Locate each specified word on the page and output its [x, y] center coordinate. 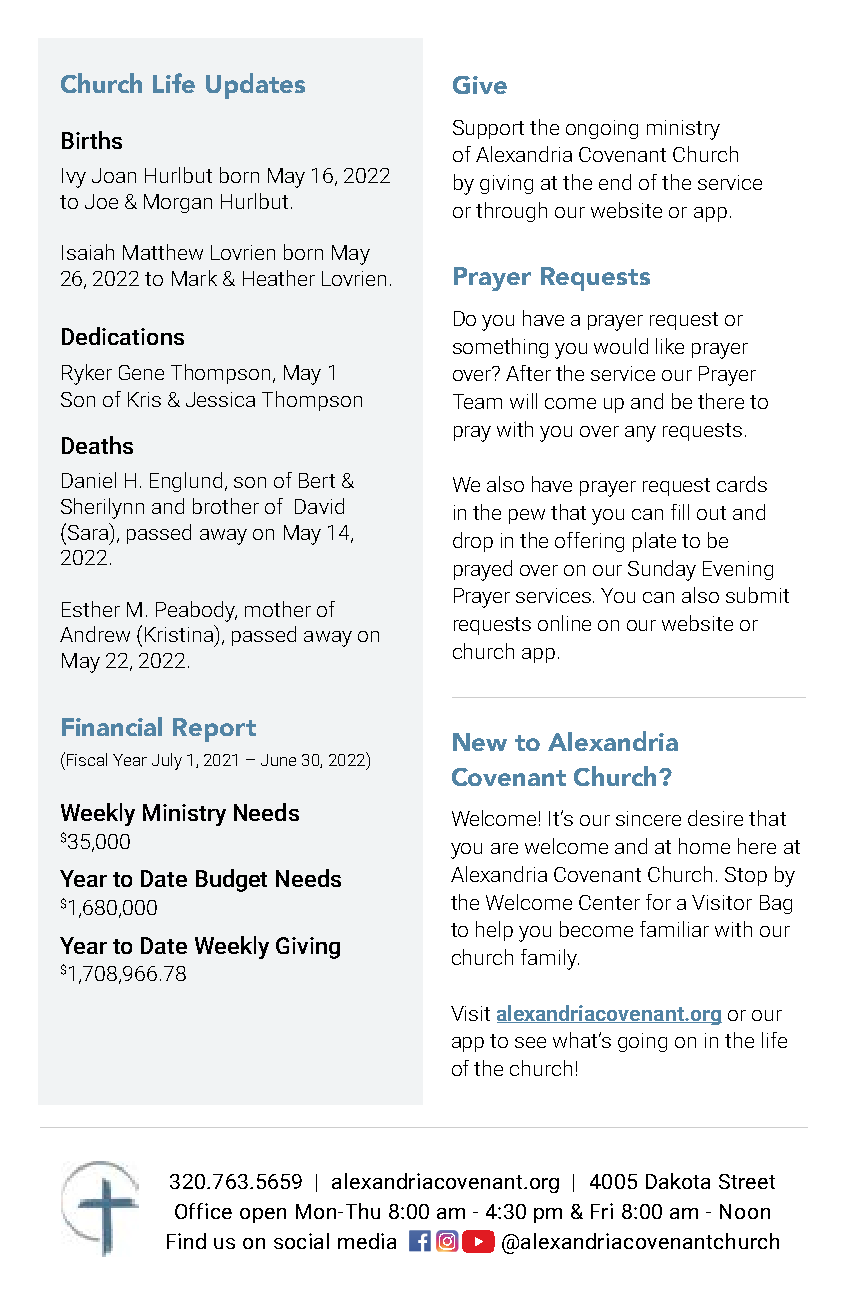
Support [488, 129]
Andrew [95, 634]
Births [92, 140]
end [615, 182]
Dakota [678, 1181]
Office [203, 1211]
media [367, 1241]
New [480, 742]
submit [757, 595]
